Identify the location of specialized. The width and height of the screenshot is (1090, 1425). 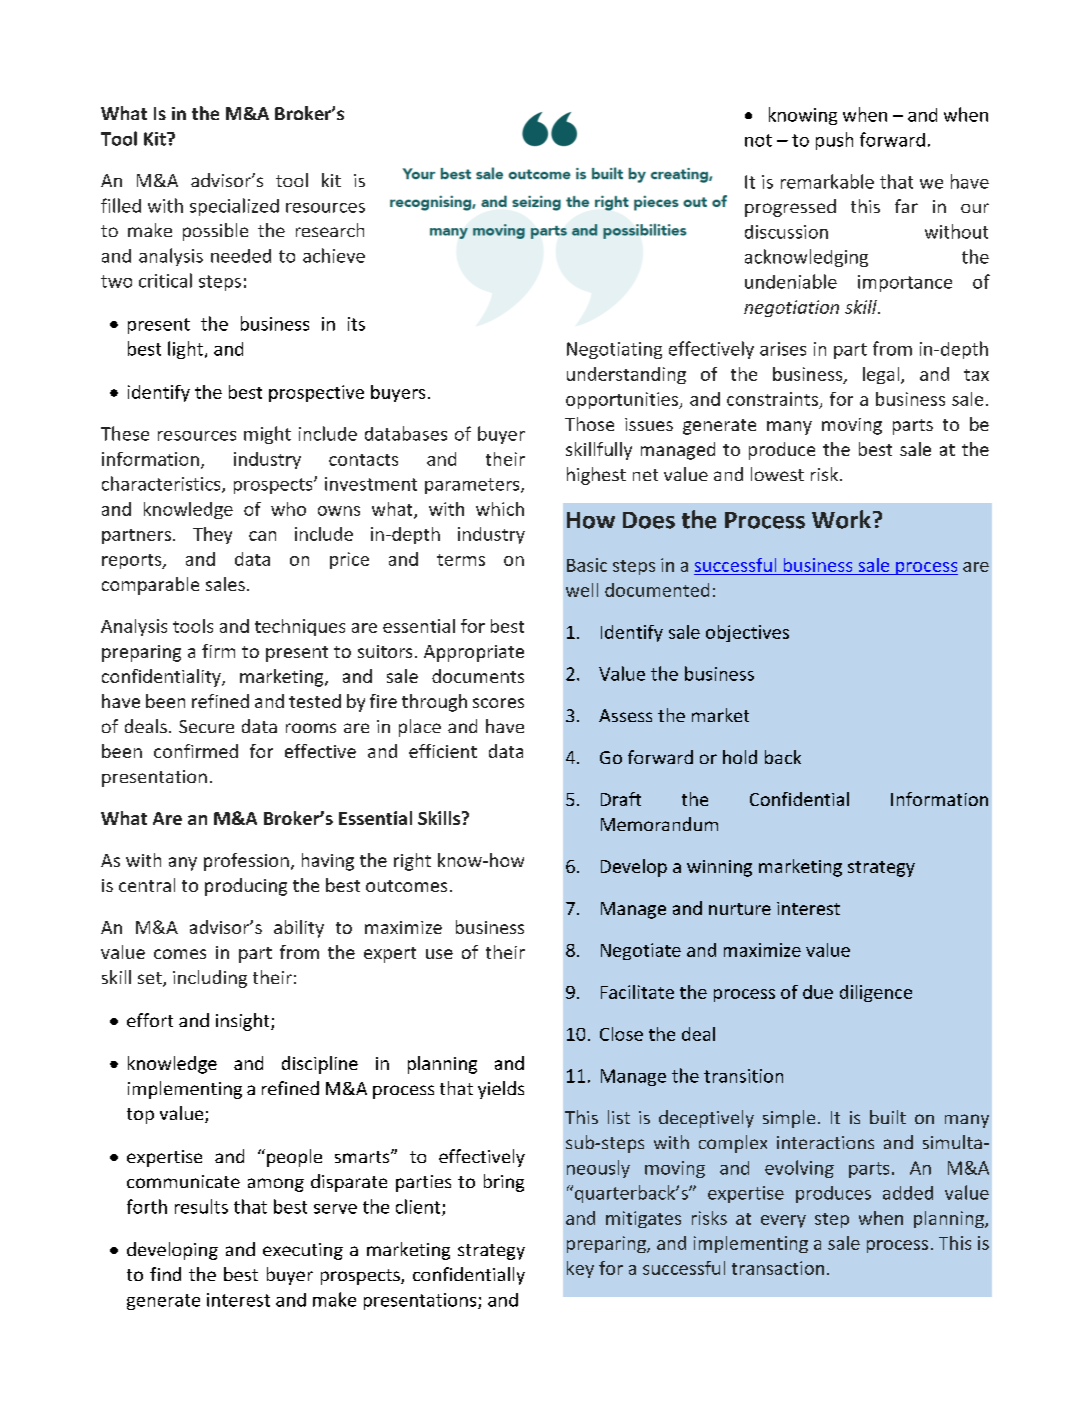
(234, 207).
